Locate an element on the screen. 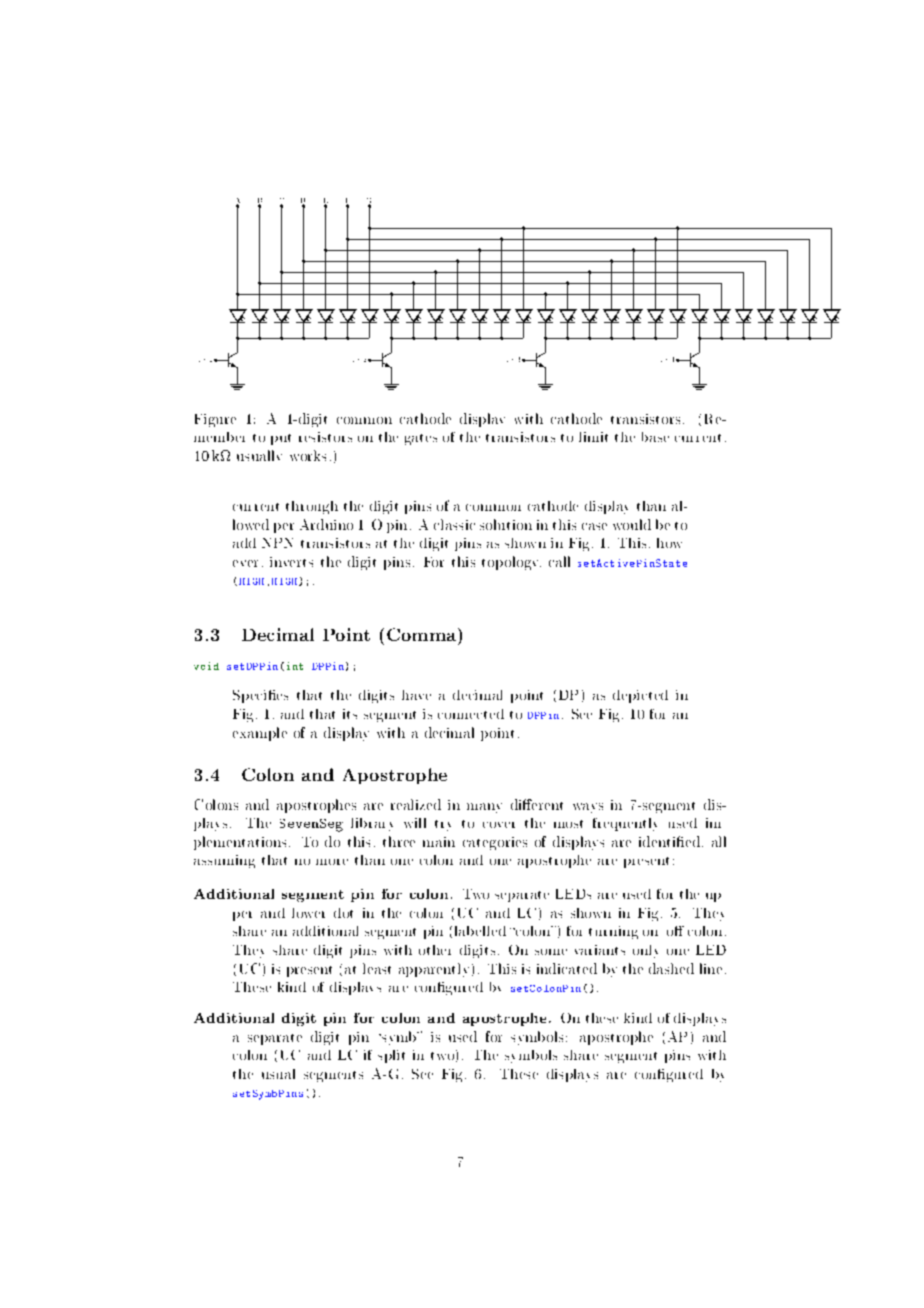 Image resolution: width=924 pixels, height=1308 pixels. gates is located at coordinates (421, 439).
